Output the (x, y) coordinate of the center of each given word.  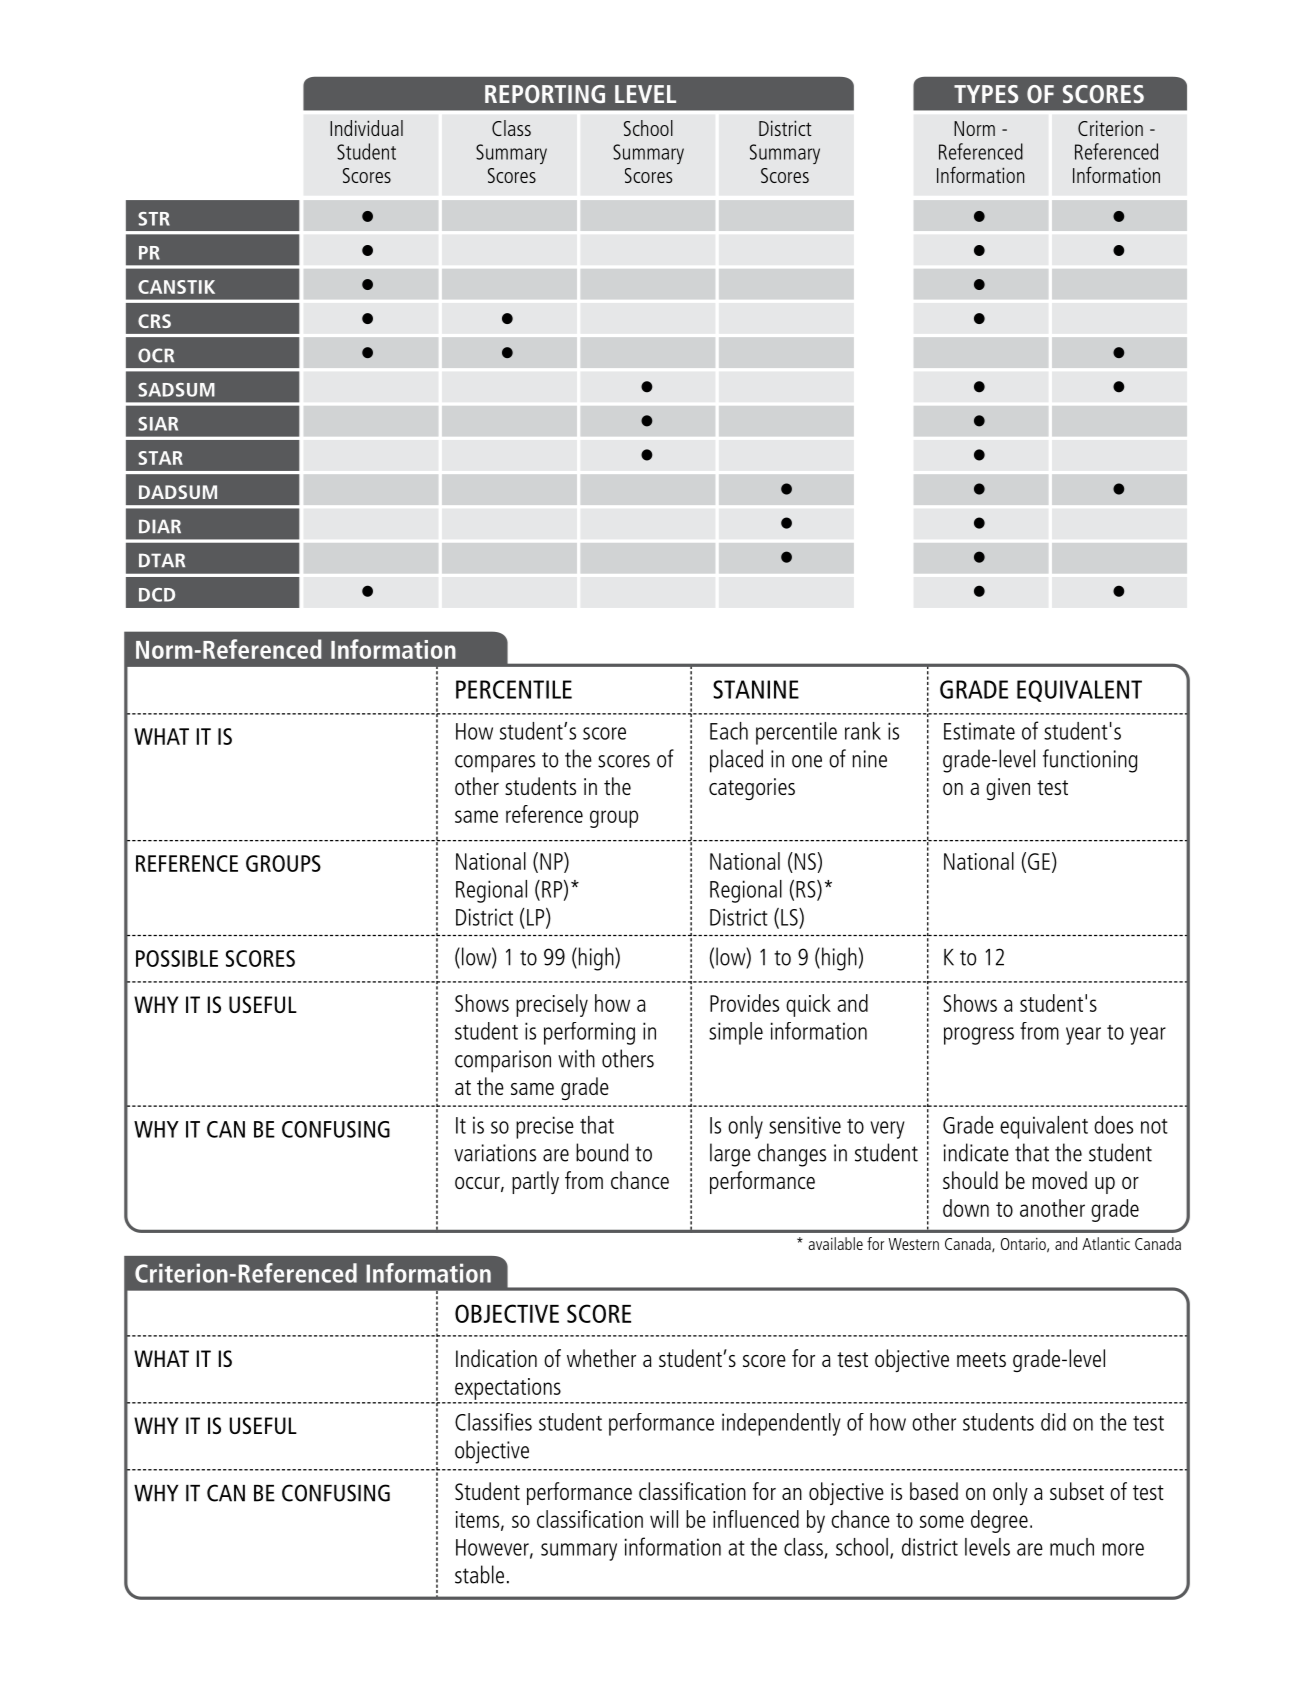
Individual (366, 128)
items (479, 1520)
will (664, 1519)
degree (999, 1521)
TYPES (986, 94)
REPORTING (545, 94)
